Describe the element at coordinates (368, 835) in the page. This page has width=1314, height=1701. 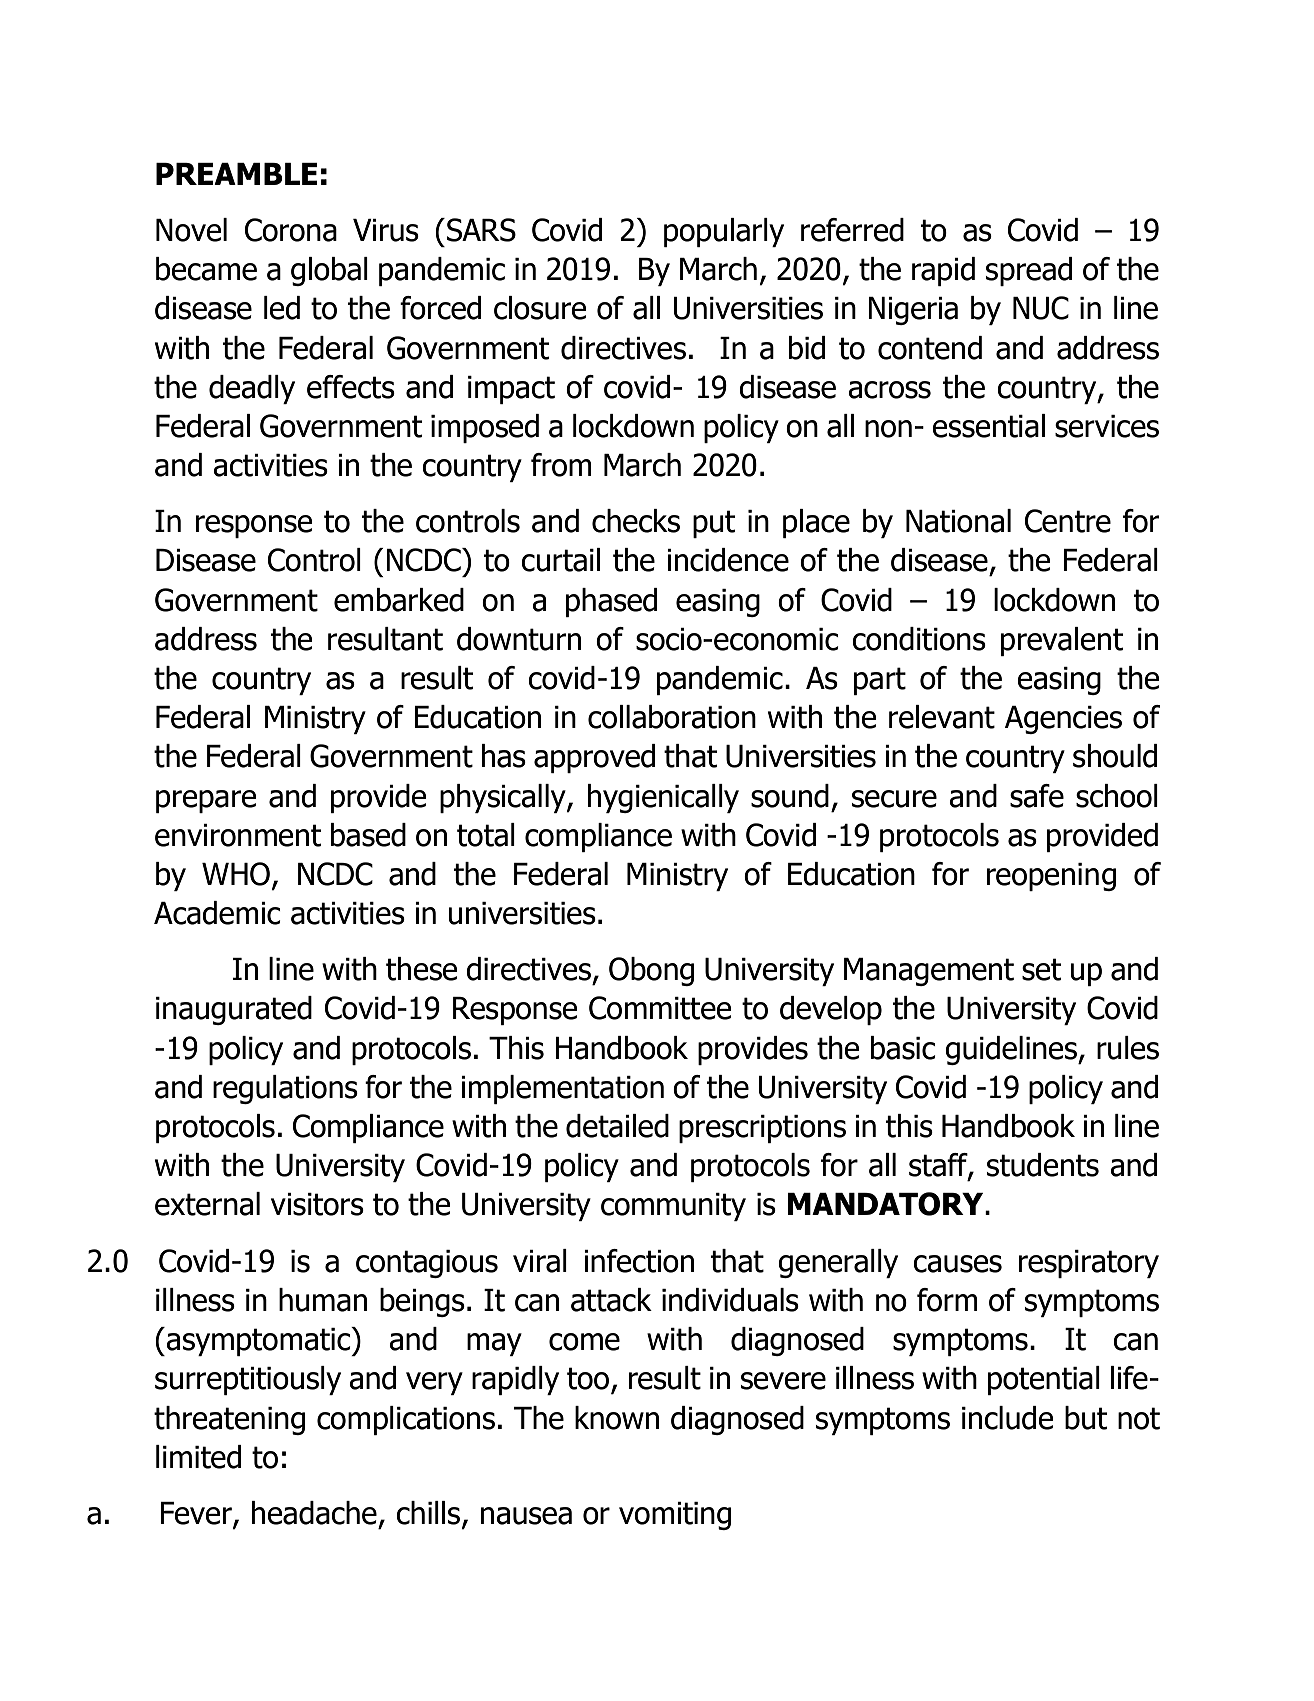
I see `based` at that location.
